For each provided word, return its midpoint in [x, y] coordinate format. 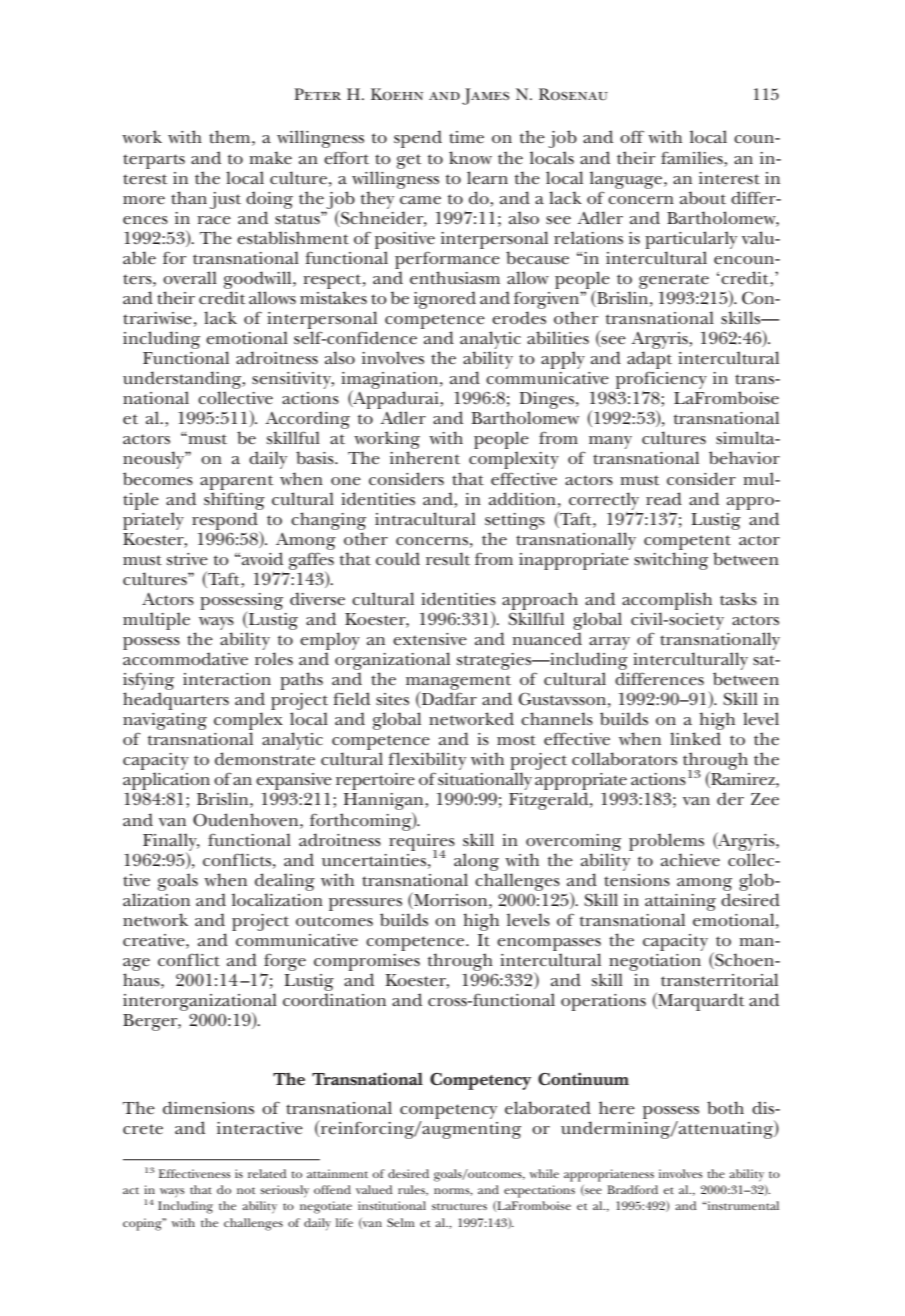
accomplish [667, 601]
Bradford [632, 1189]
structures [459, 1206]
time [466, 137]
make [270, 158]
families [693, 158]
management [458, 684]
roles [274, 659]
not [246, 1190]
